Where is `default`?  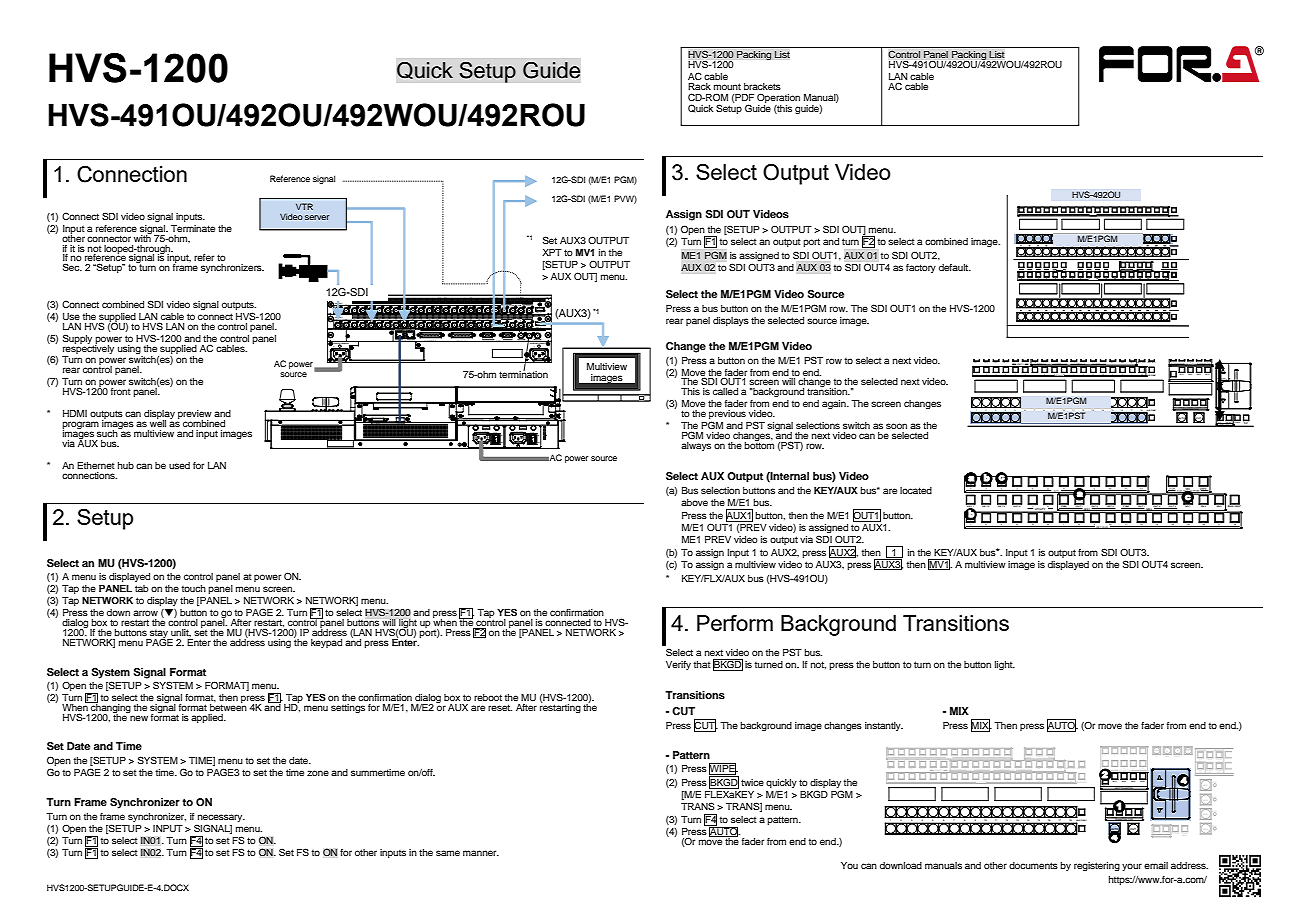 default is located at coordinates (955, 267).
